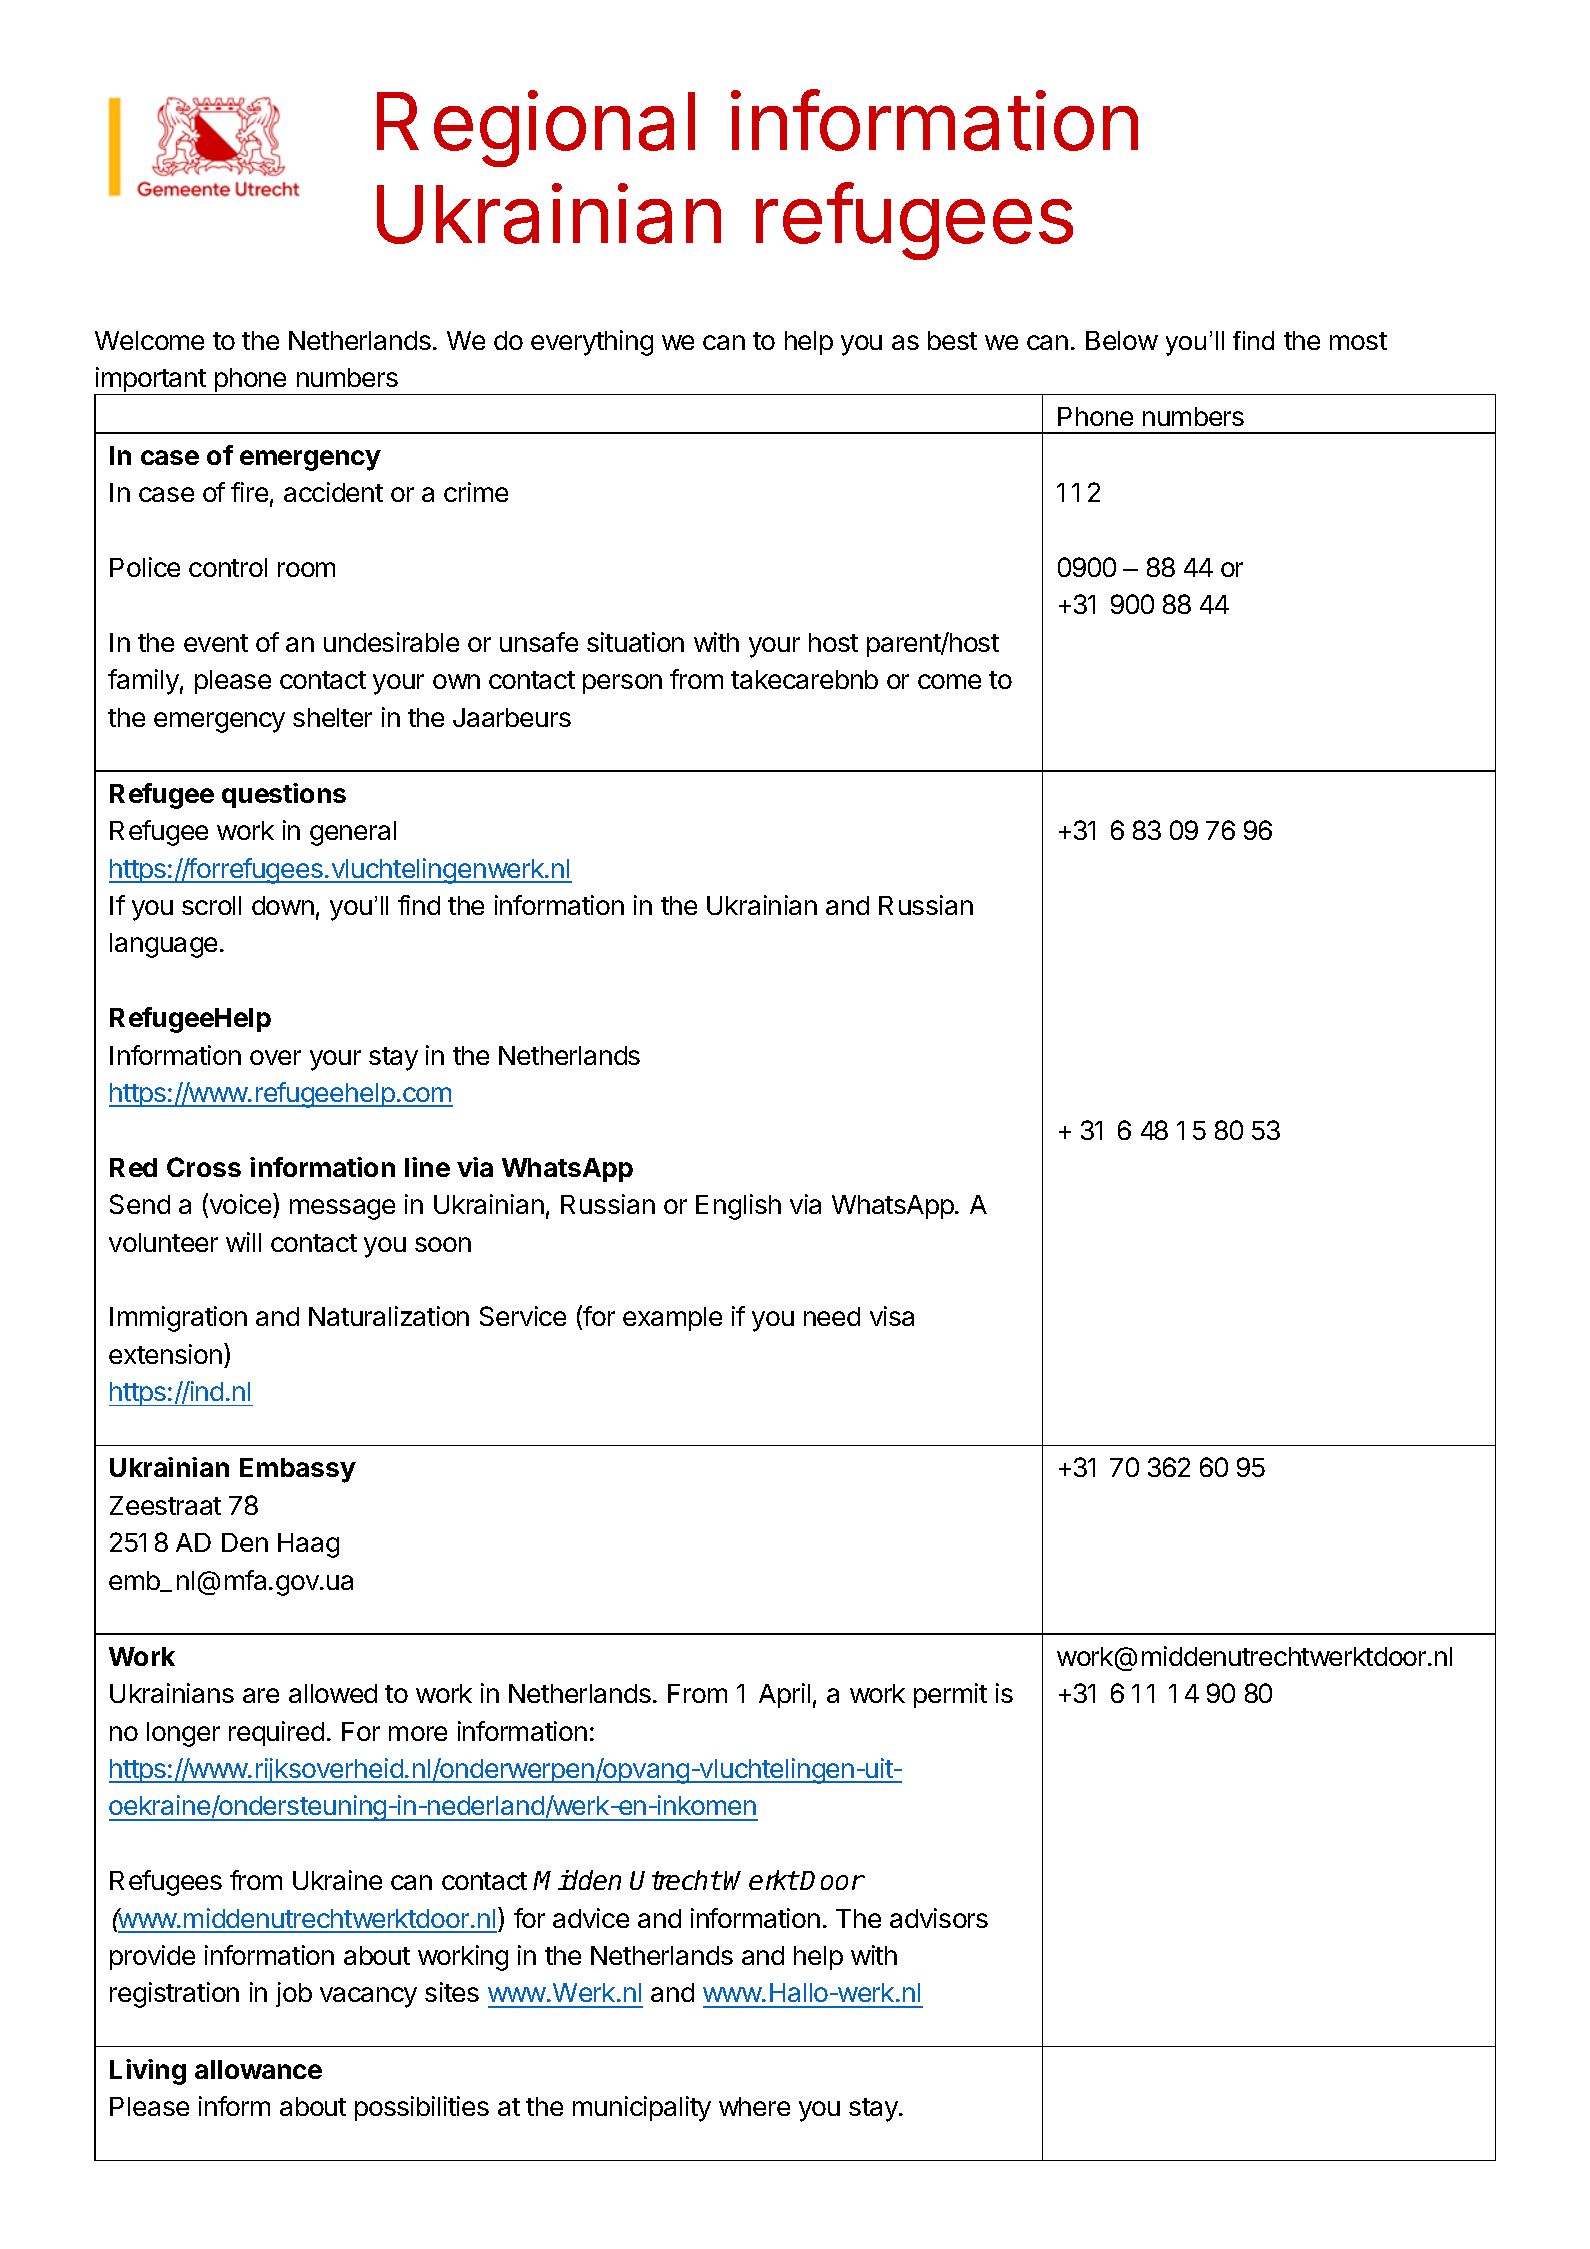 The image size is (1590, 2249). Describe the element at coordinates (592, 343) in the screenshot. I see `everything` at that location.
